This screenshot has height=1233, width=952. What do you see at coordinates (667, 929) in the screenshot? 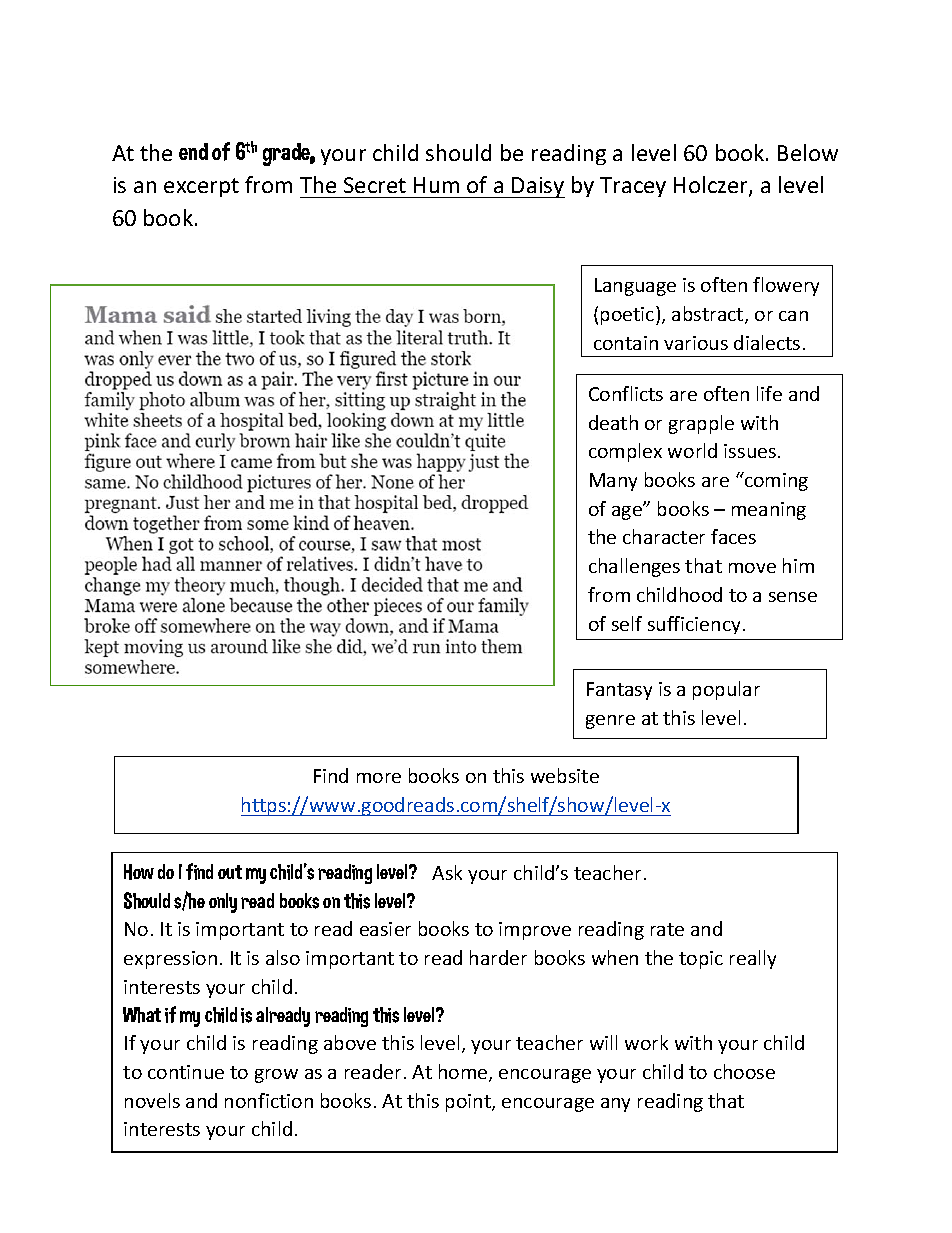
I see `rate` at bounding box center [667, 929].
